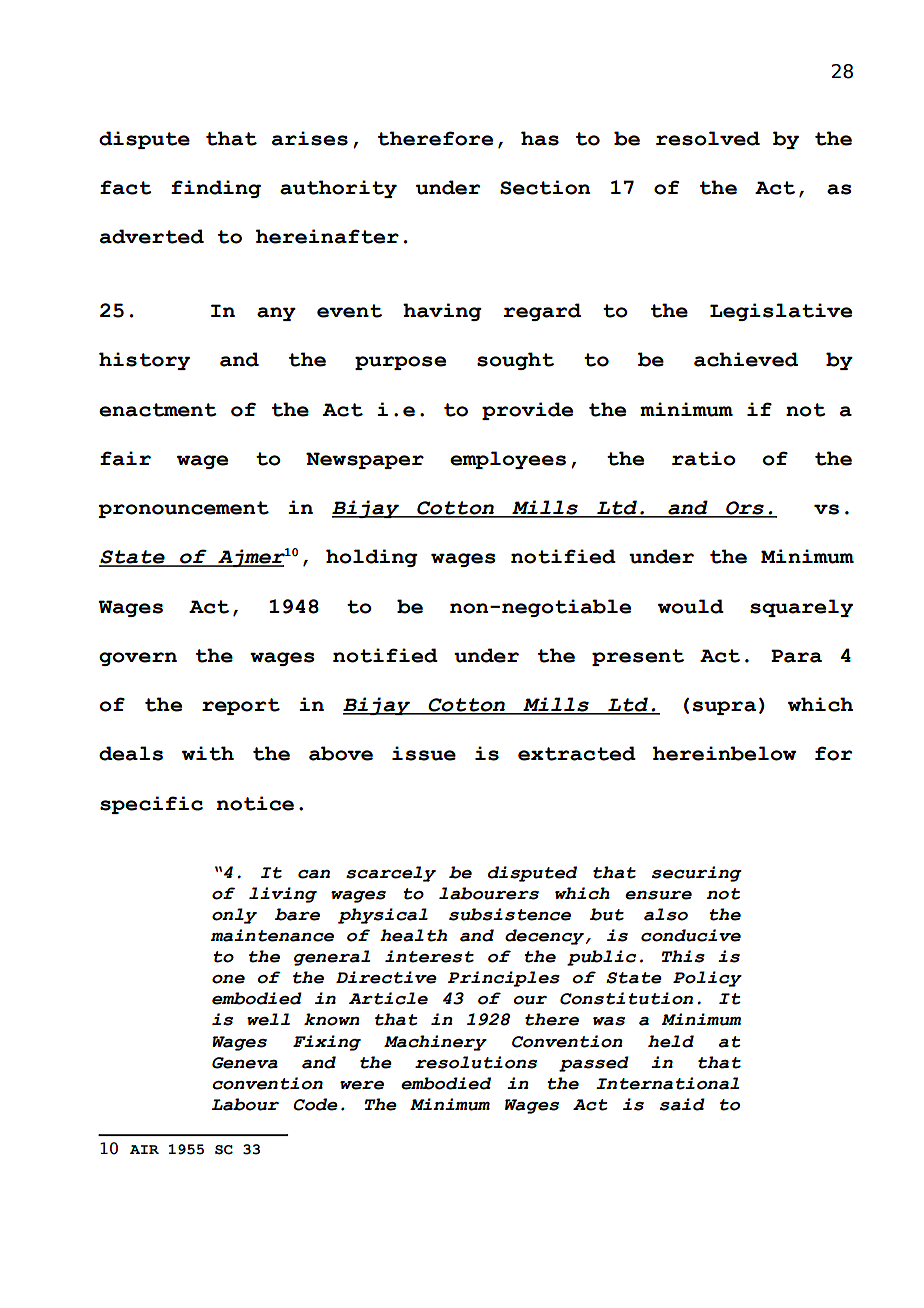 Image resolution: width=924 pixels, height=1308 pixels. What do you see at coordinates (424, 753) in the screenshot?
I see `issue` at bounding box center [424, 753].
